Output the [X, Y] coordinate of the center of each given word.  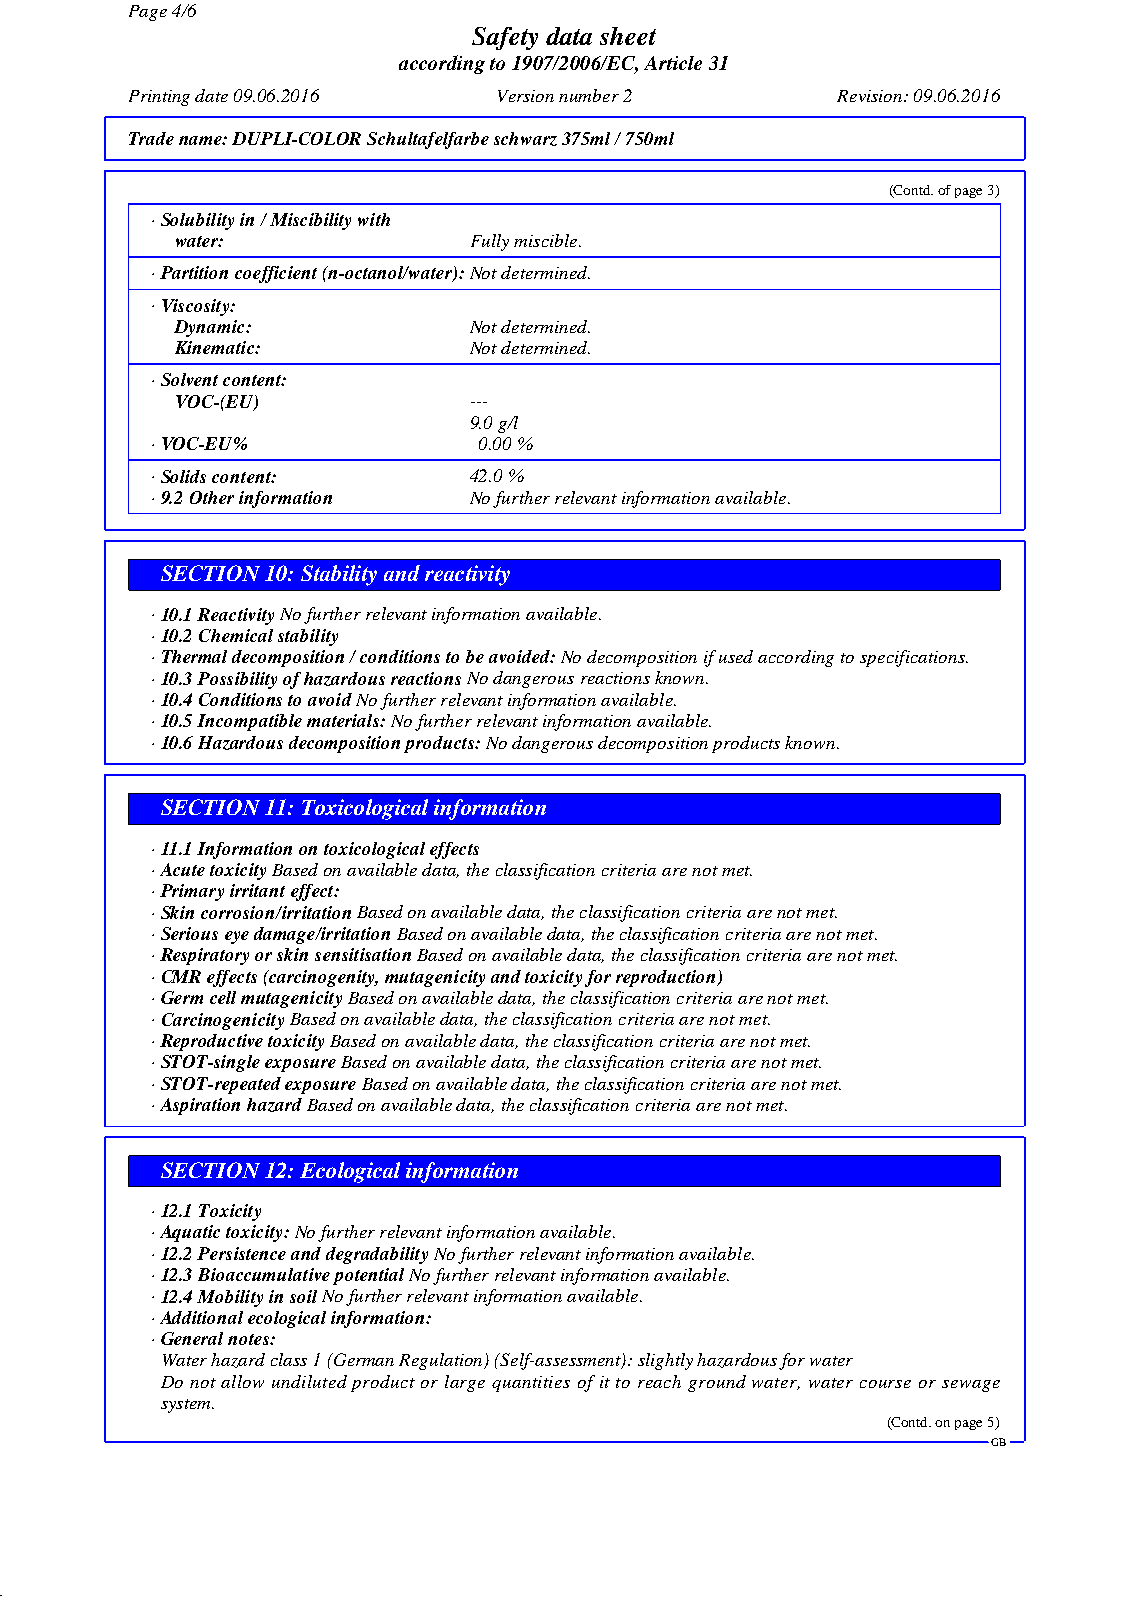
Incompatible [249, 722]
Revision [871, 96]
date [211, 95]
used [736, 656]
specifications [913, 658]
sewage [971, 1386]
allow [242, 1381]
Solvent [189, 379]
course [885, 1384]
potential [368, 1276]
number [589, 95]
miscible [547, 240]
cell [223, 997]
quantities [531, 1384]
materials [344, 720]
